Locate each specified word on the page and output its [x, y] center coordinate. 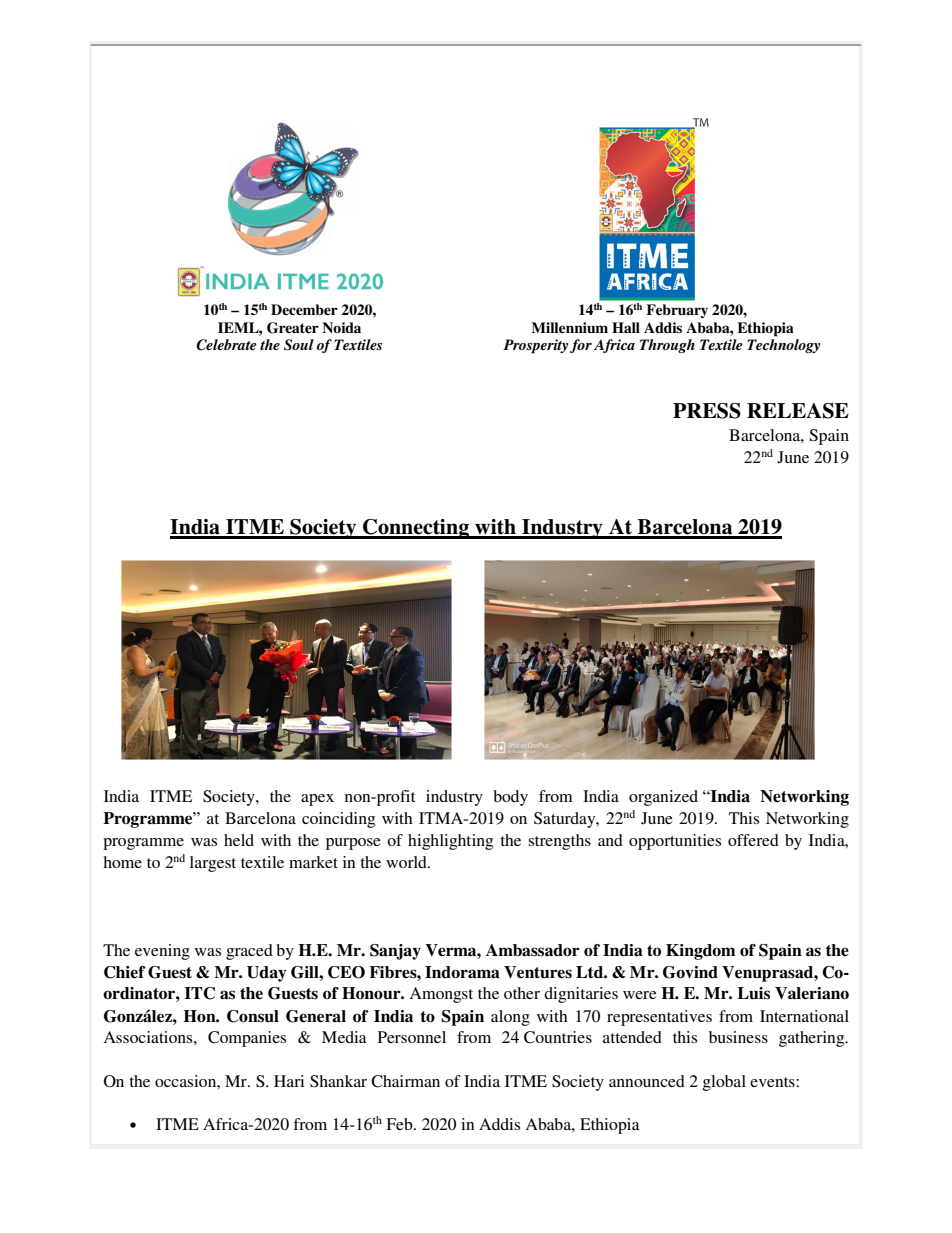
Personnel [412, 1037]
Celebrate [226, 345]
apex [317, 800]
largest [213, 864]
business [738, 1037]
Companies [247, 1039]
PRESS [707, 411]
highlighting [450, 842]
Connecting [416, 529]
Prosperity [535, 346]
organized [663, 798]
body [510, 798]
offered [753, 840]
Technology [783, 346]
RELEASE [798, 411]
